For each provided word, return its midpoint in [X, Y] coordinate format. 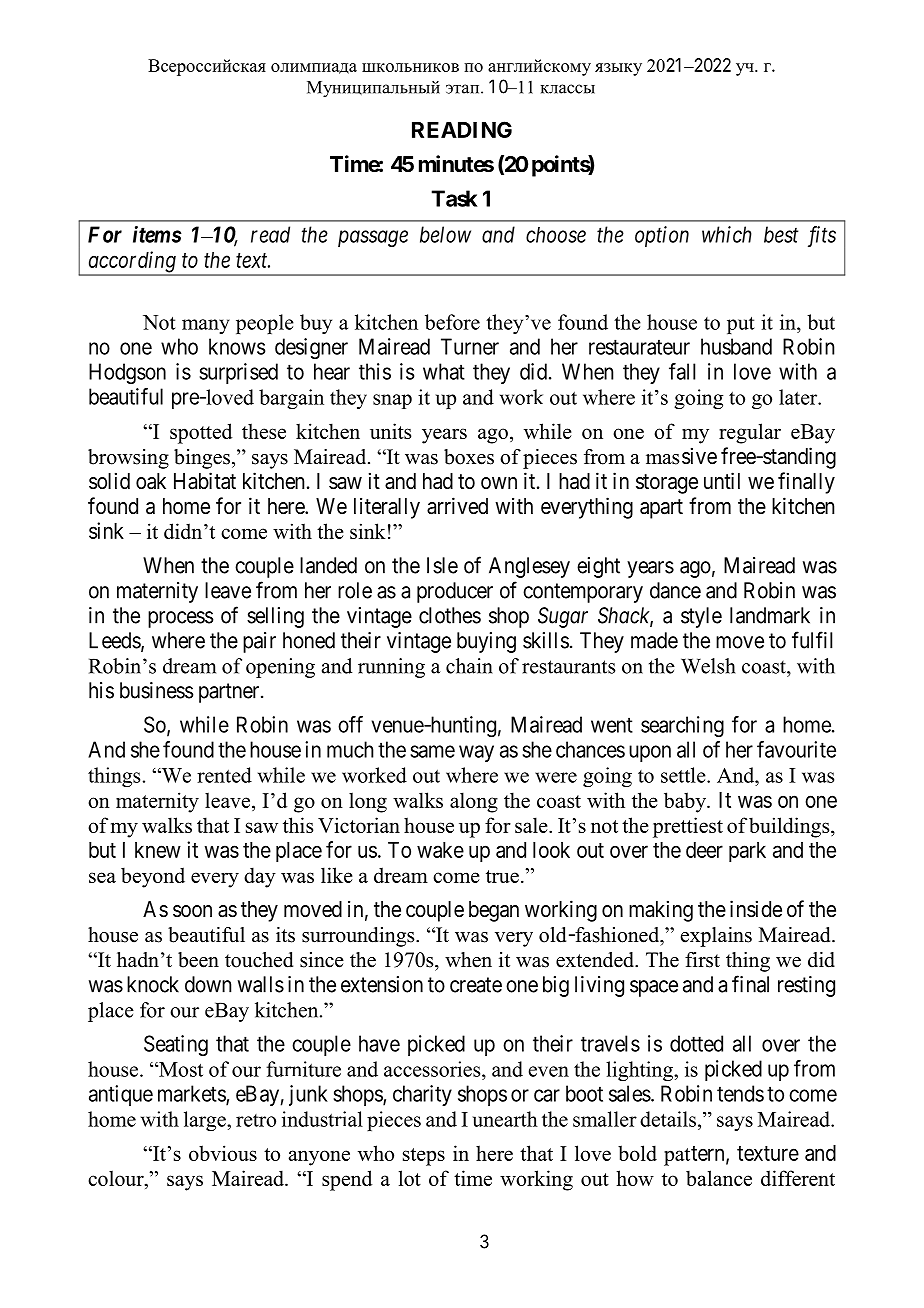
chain [469, 666]
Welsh [708, 666]
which [727, 234]
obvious [223, 1153]
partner [230, 693]
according [132, 263]
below [445, 234]
